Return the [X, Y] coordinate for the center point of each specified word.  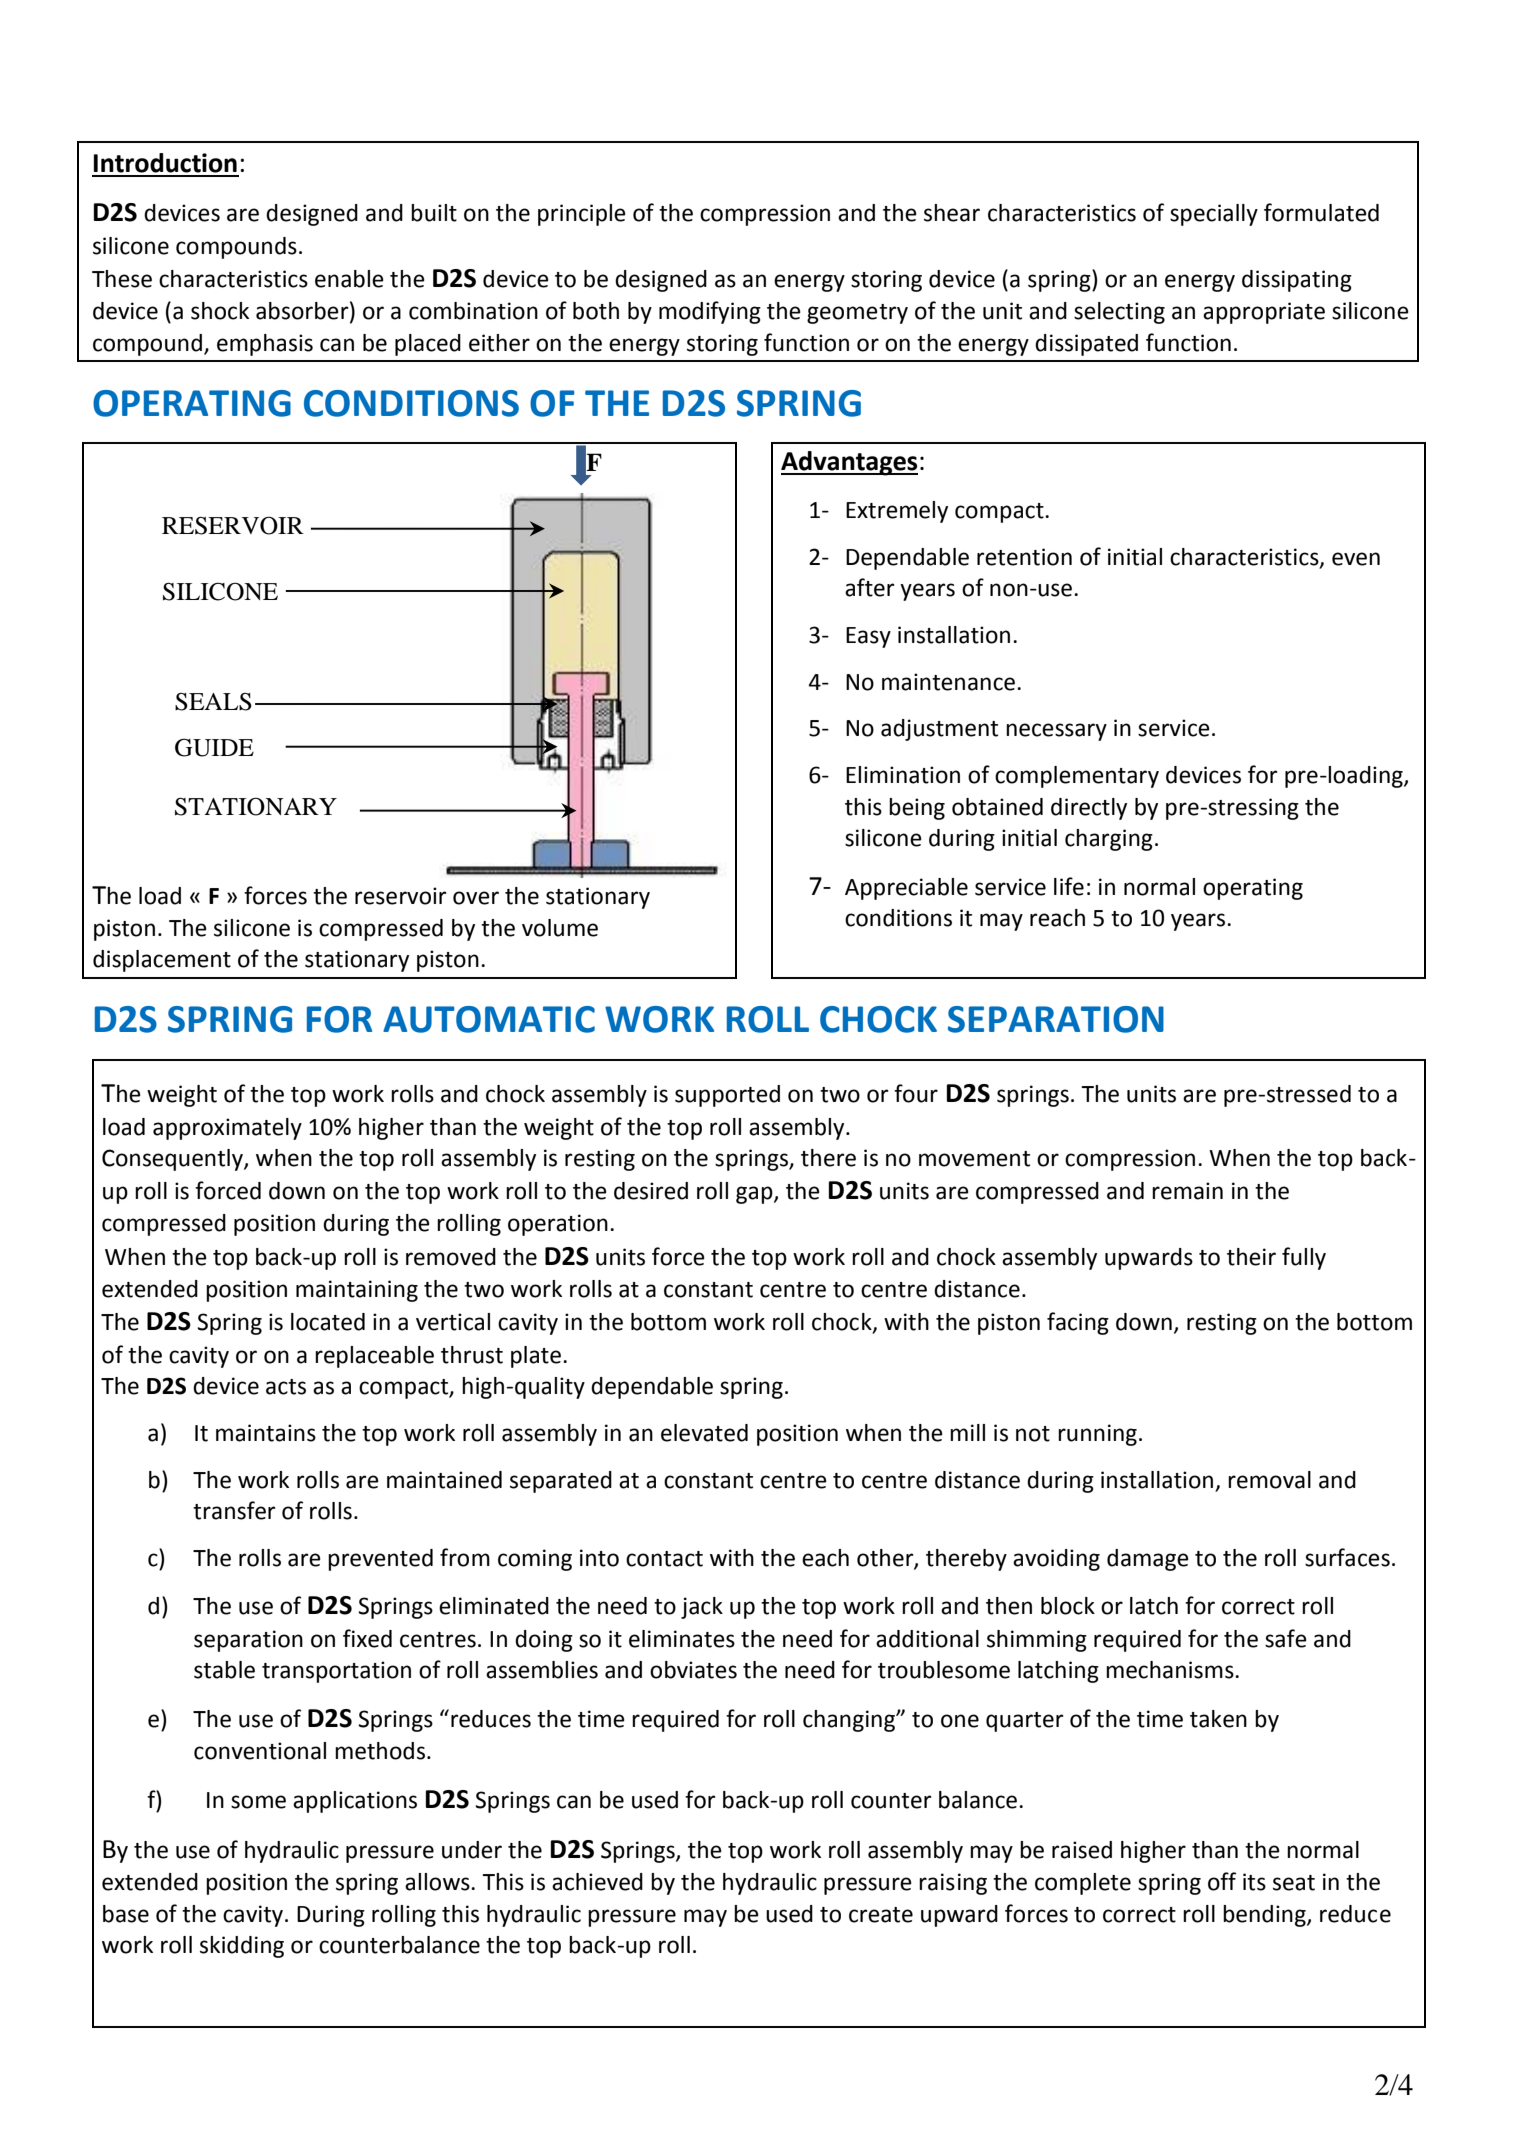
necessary [1056, 732]
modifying [710, 312]
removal [1269, 1480]
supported [727, 1096]
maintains [266, 1433]
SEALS [213, 702]
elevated [704, 1433]
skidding [242, 1947]
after [870, 587]
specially [1214, 215]
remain [1187, 1191]
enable [349, 279]
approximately [227, 1129]
